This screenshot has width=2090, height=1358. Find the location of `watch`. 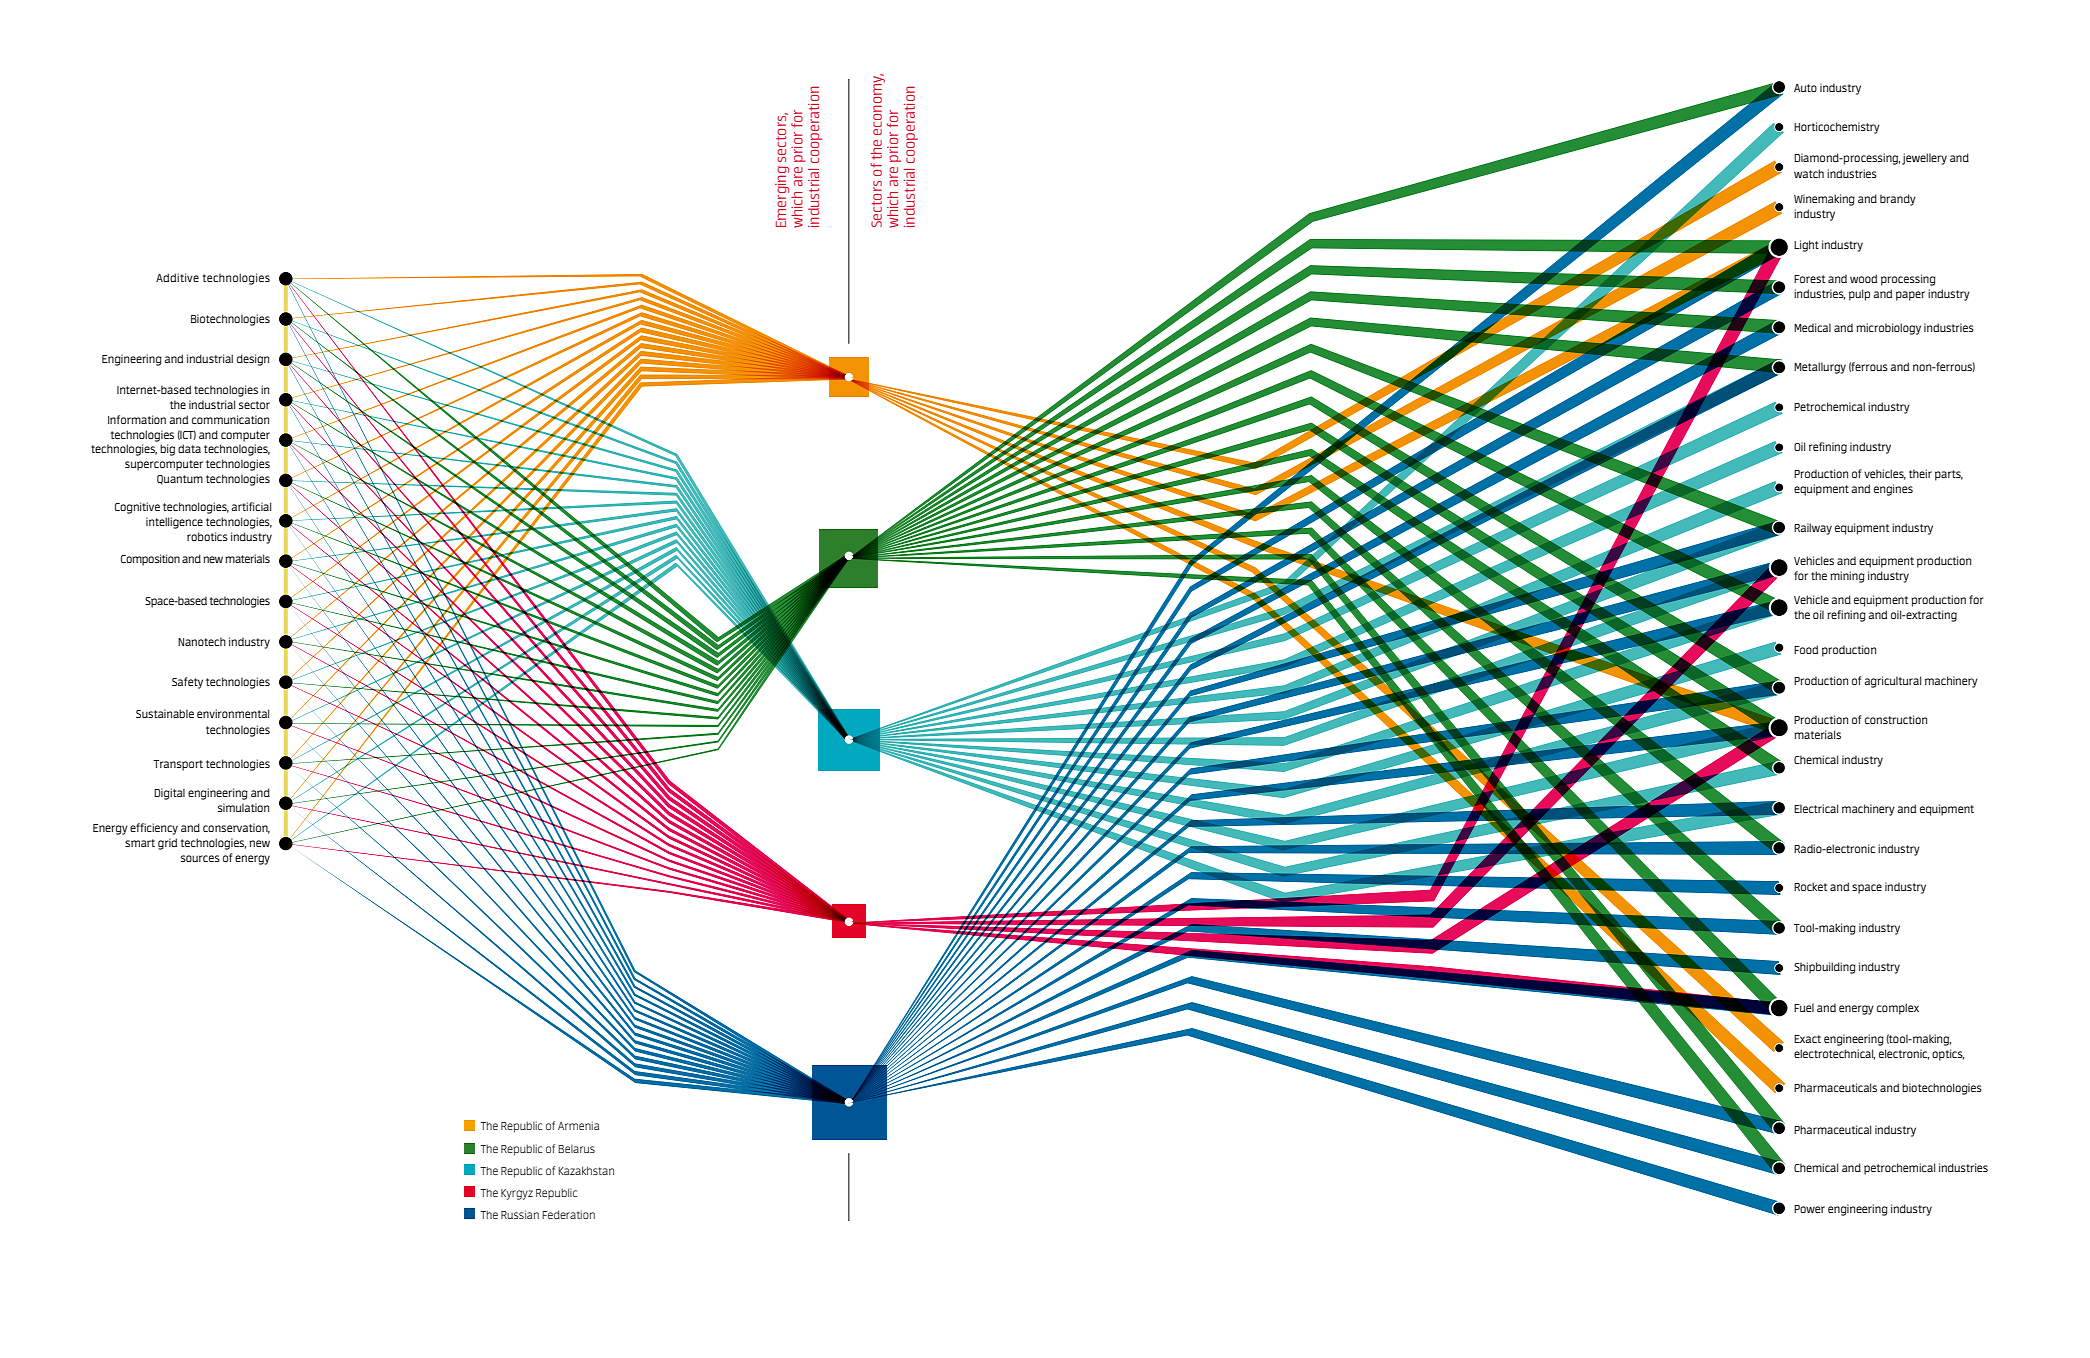

watch is located at coordinates (1809, 173).
